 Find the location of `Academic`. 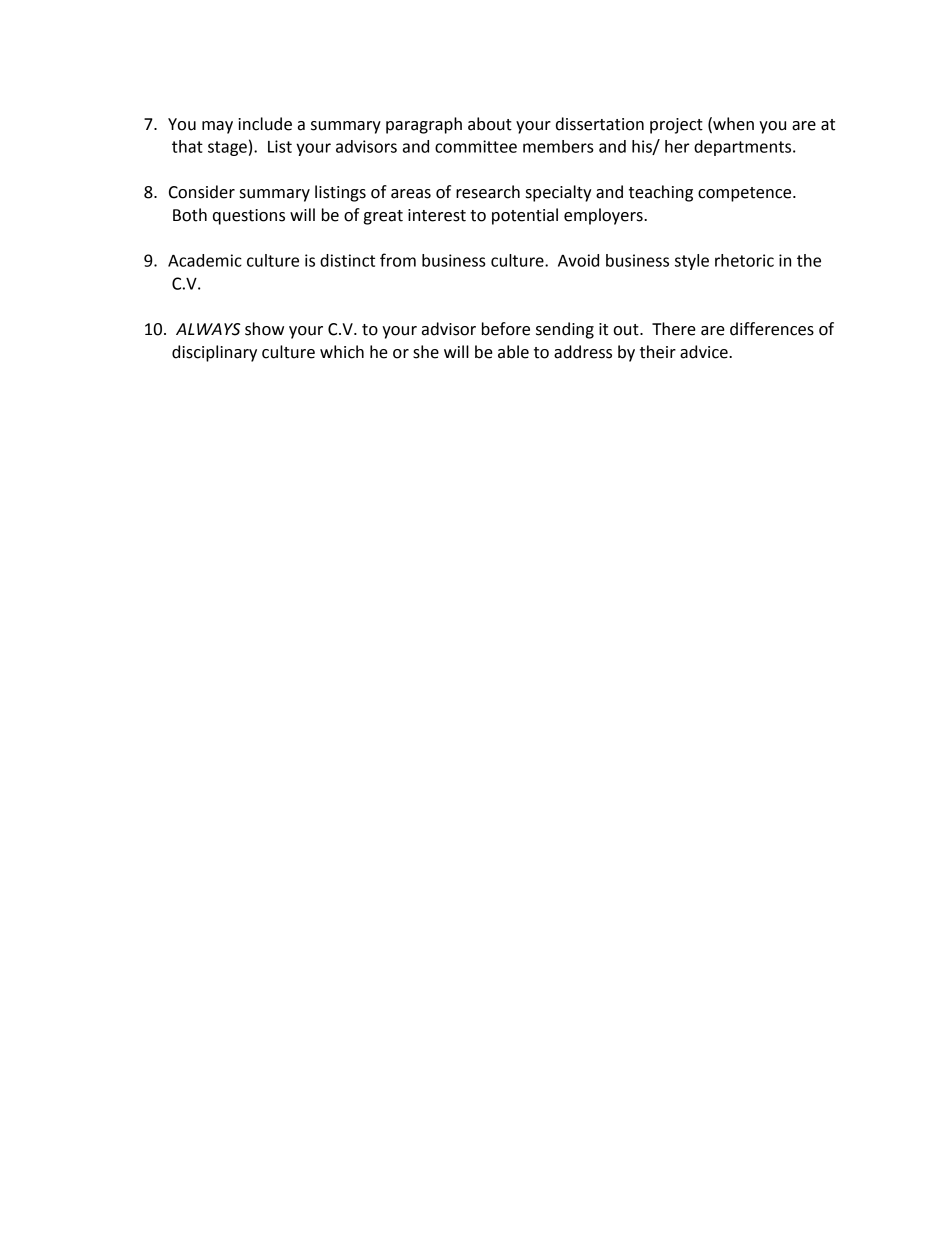

Academic is located at coordinates (205, 260).
